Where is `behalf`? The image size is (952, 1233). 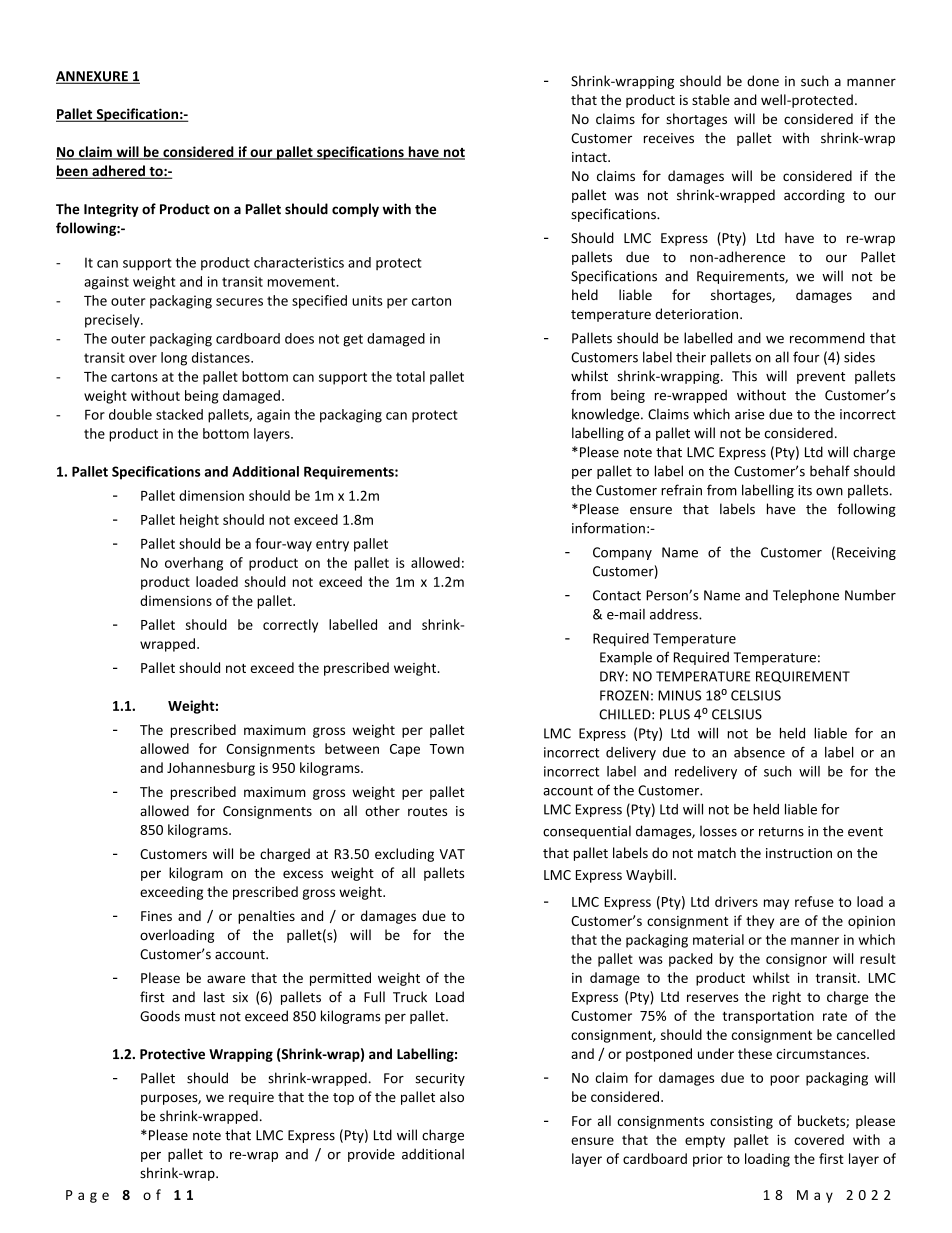
behalf is located at coordinates (830, 471).
